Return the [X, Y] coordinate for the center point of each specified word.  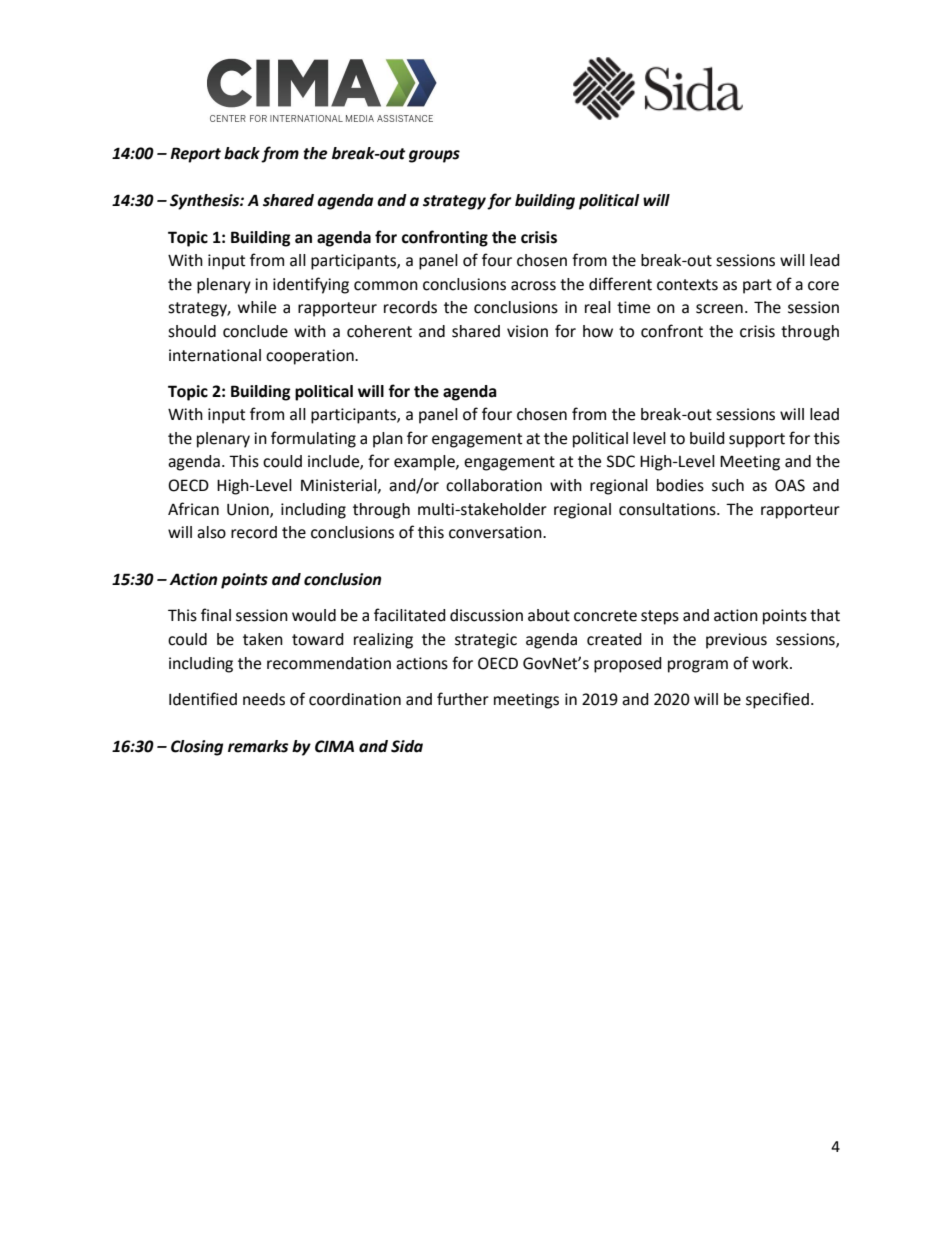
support [757, 440]
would [314, 615]
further [463, 699]
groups [434, 156]
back [242, 153]
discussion [486, 615]
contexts [687, 285]
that [825, 615]
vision [527, 331]
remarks [258, 746]
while [257, 307]
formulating [313, 439]
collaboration [494, 485]
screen [719, 309]
